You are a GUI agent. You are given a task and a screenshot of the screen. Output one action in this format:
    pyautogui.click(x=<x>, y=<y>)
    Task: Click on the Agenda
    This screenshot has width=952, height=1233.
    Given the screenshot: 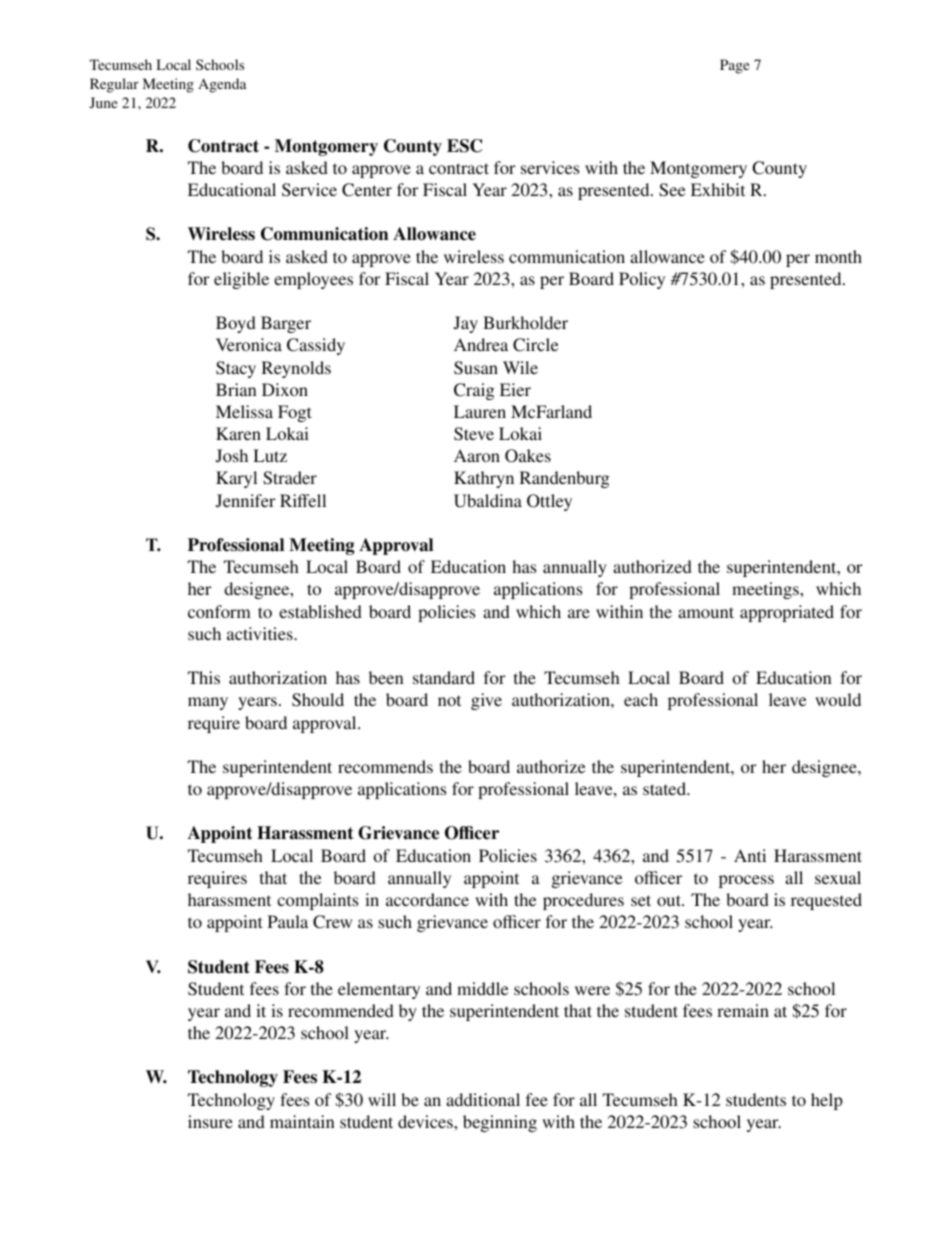 What is the action you would take?
    pyautogui.click(x=222, y=85)
